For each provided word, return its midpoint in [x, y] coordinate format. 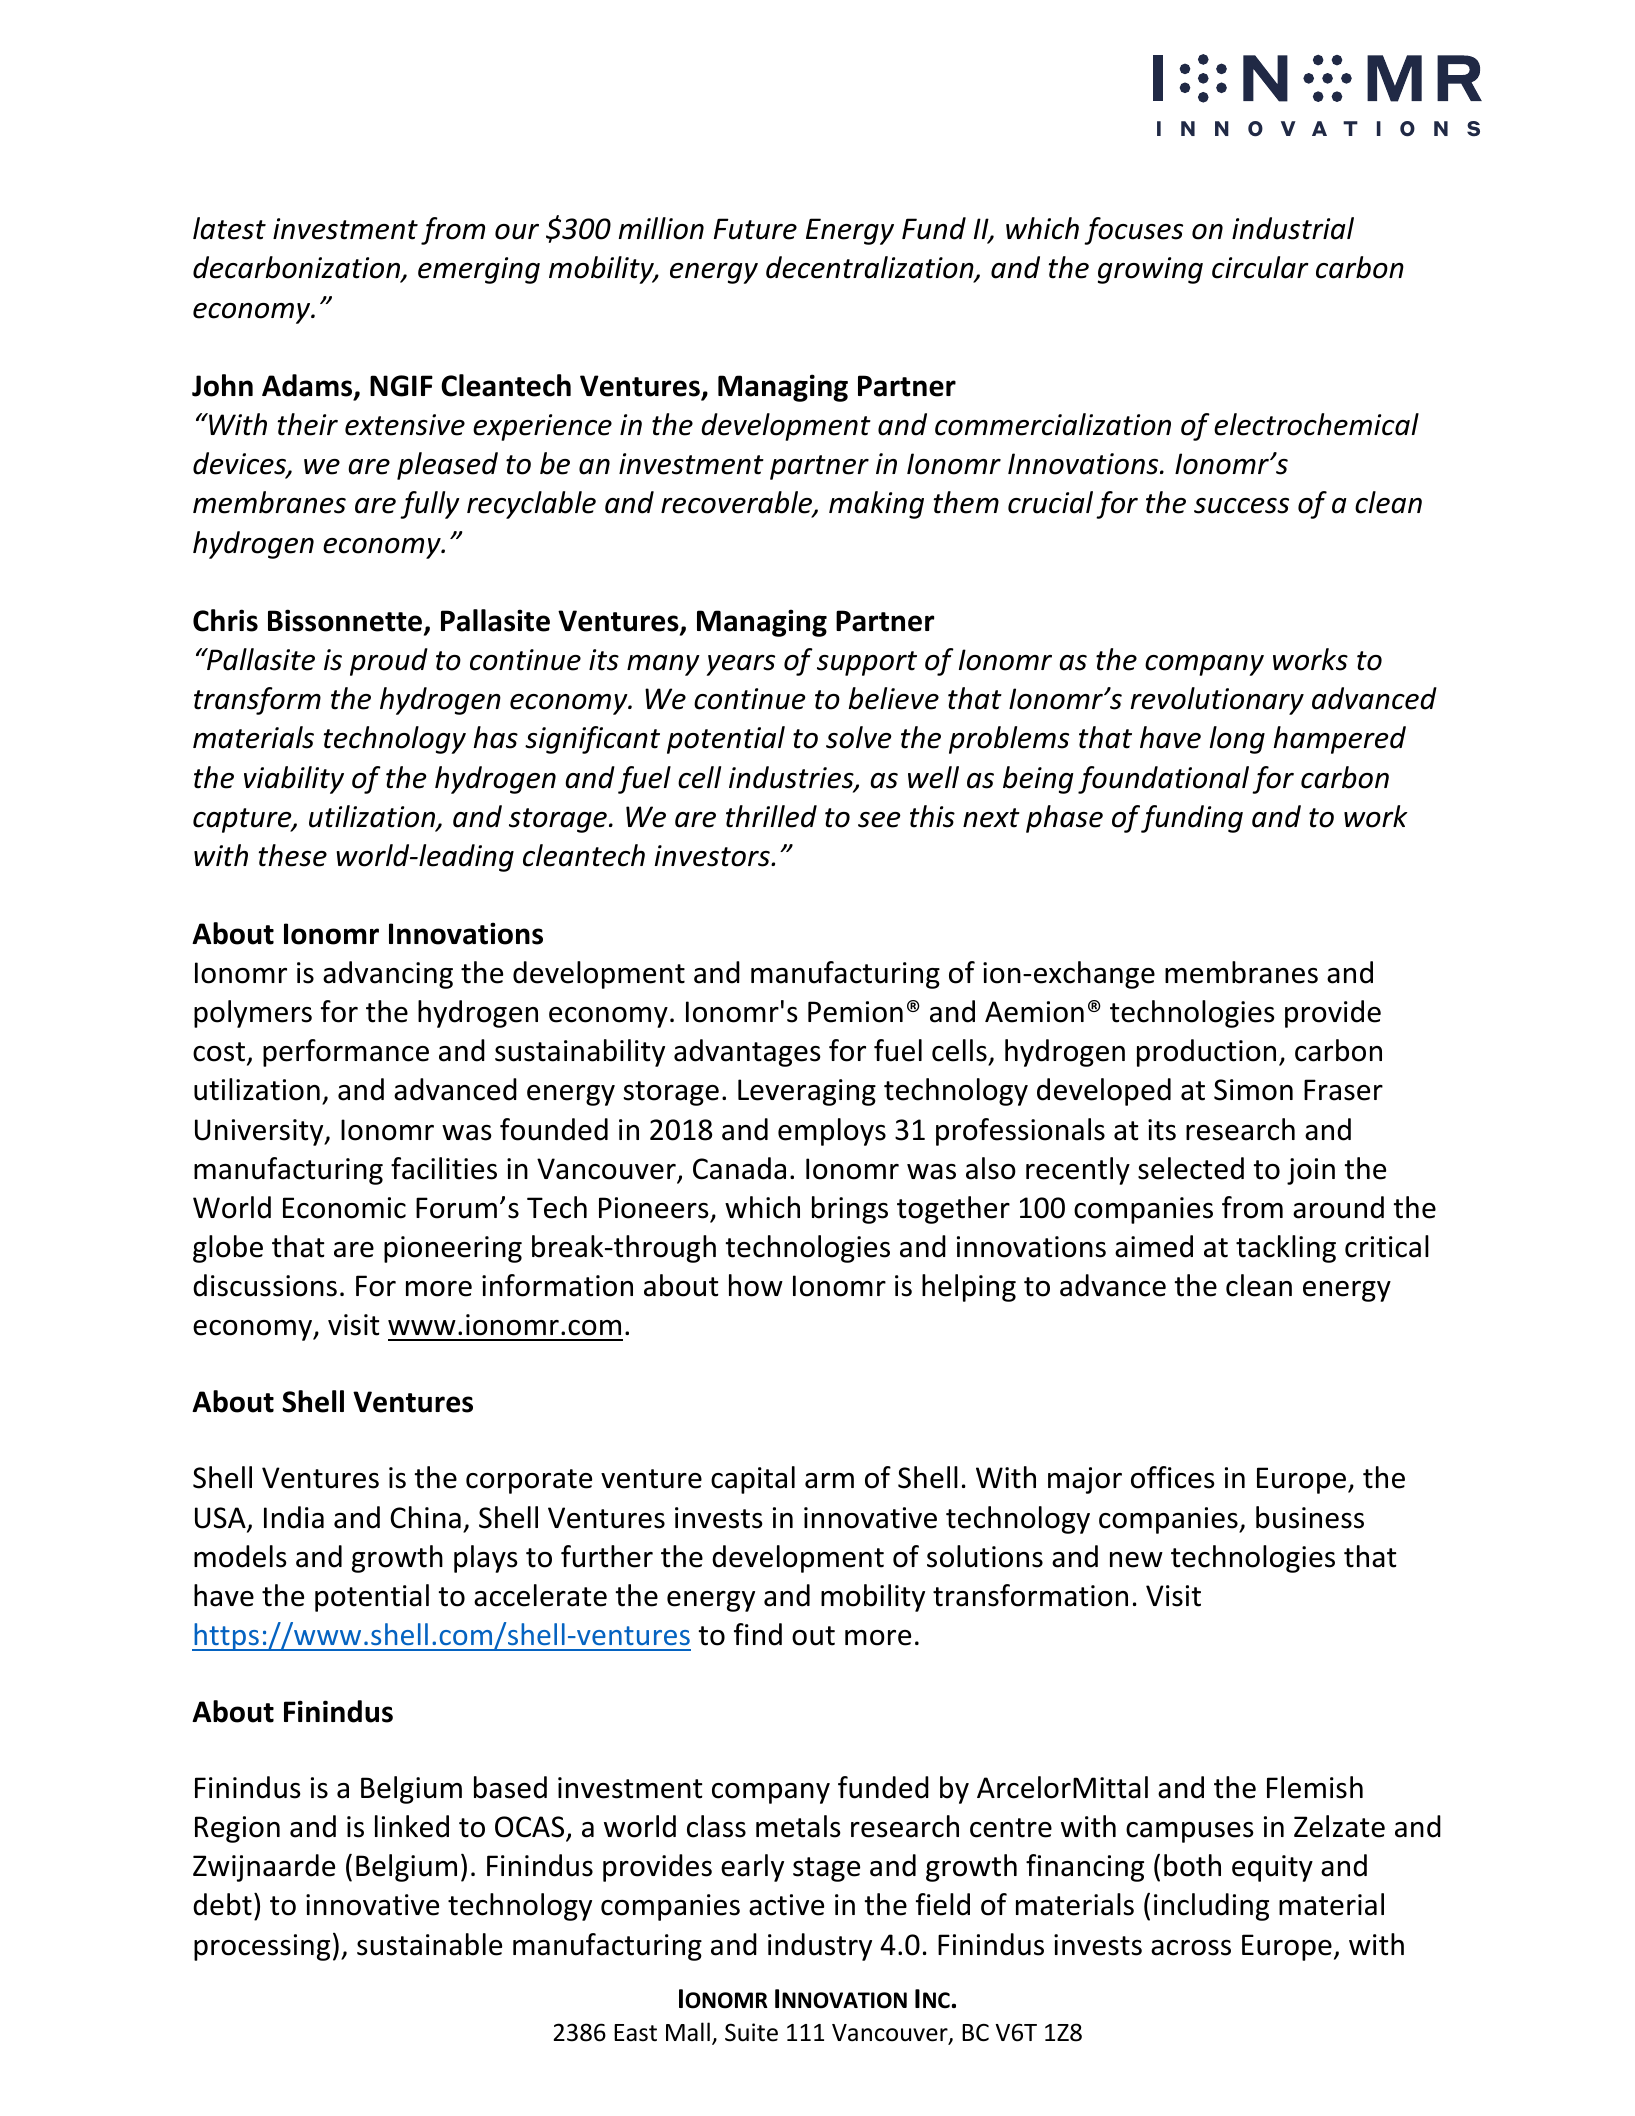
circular [1260, 267]
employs [832, 1132]
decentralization [871, 269]
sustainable [429, 1944]
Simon [1253, 1090]
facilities [444, 1168]
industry [820, 1947]
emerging [479, 270]
